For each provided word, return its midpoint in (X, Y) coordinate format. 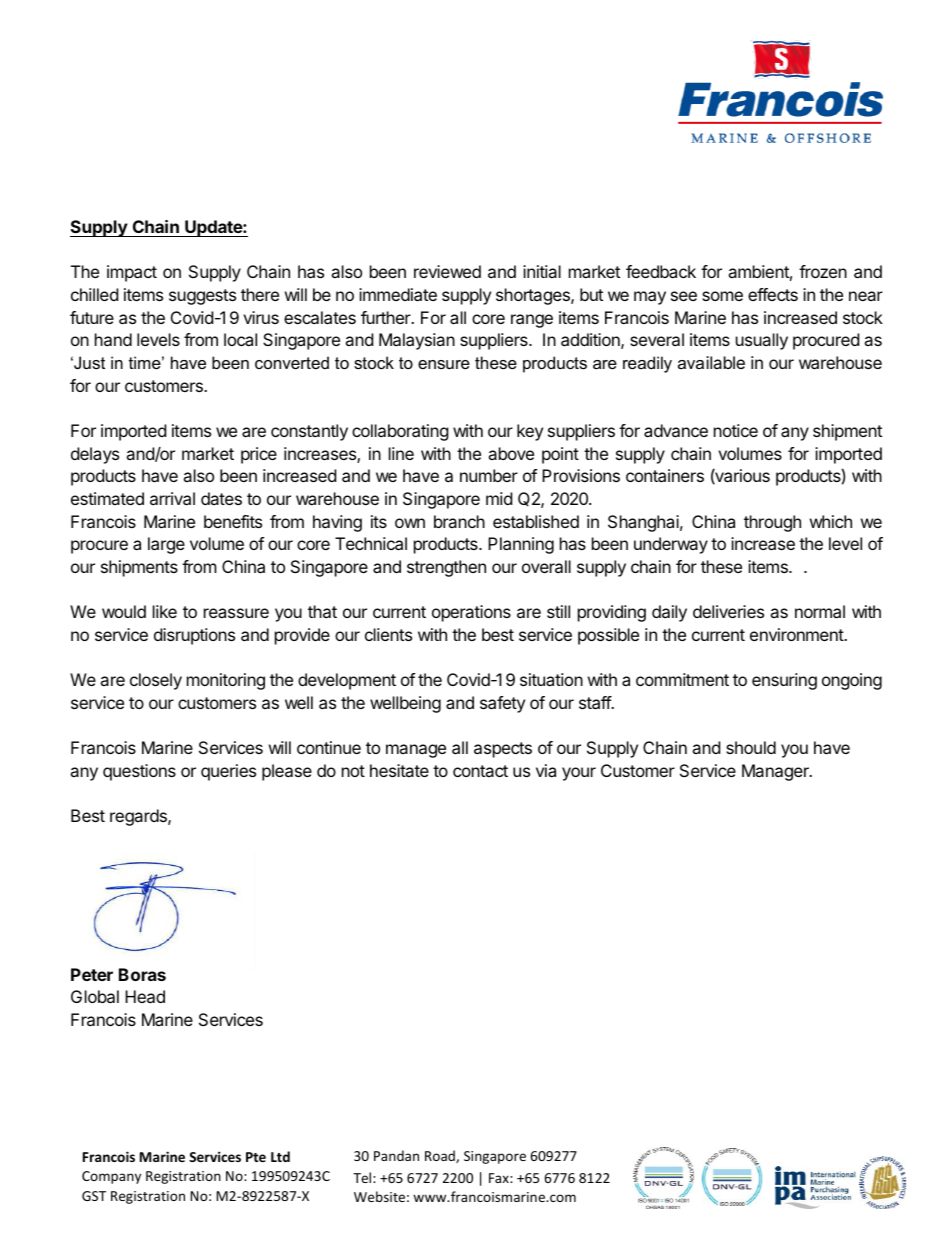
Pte (256, 1157)
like (165, 611)
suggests (202, 297)
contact (480, 771)
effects (773, 294)
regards (139, 817)
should (751, 747)
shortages (534, 296)
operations (471, 613)
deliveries (728, 611)
